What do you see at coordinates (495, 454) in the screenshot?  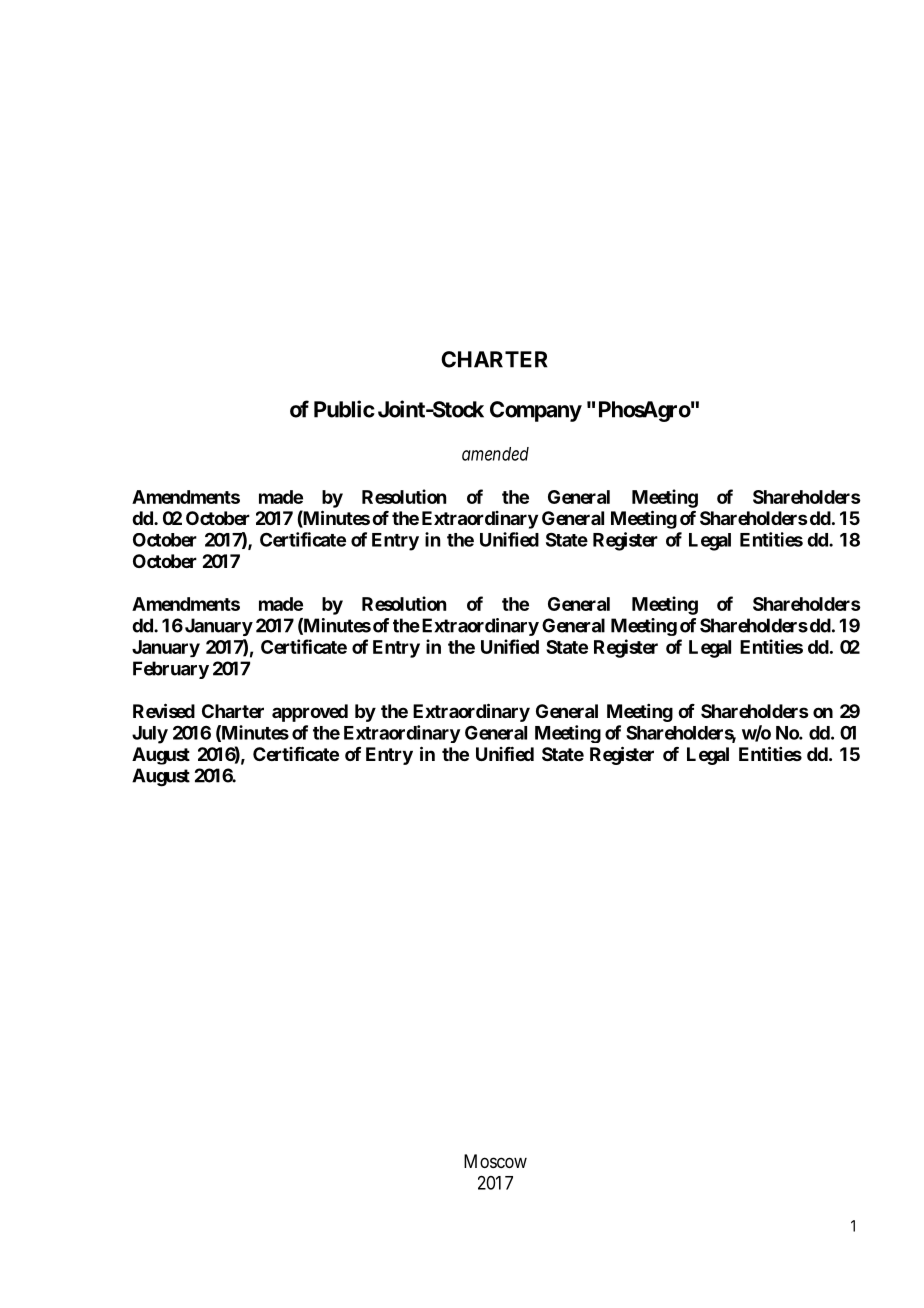 I see `amended` at bounding box center [495, 454].
